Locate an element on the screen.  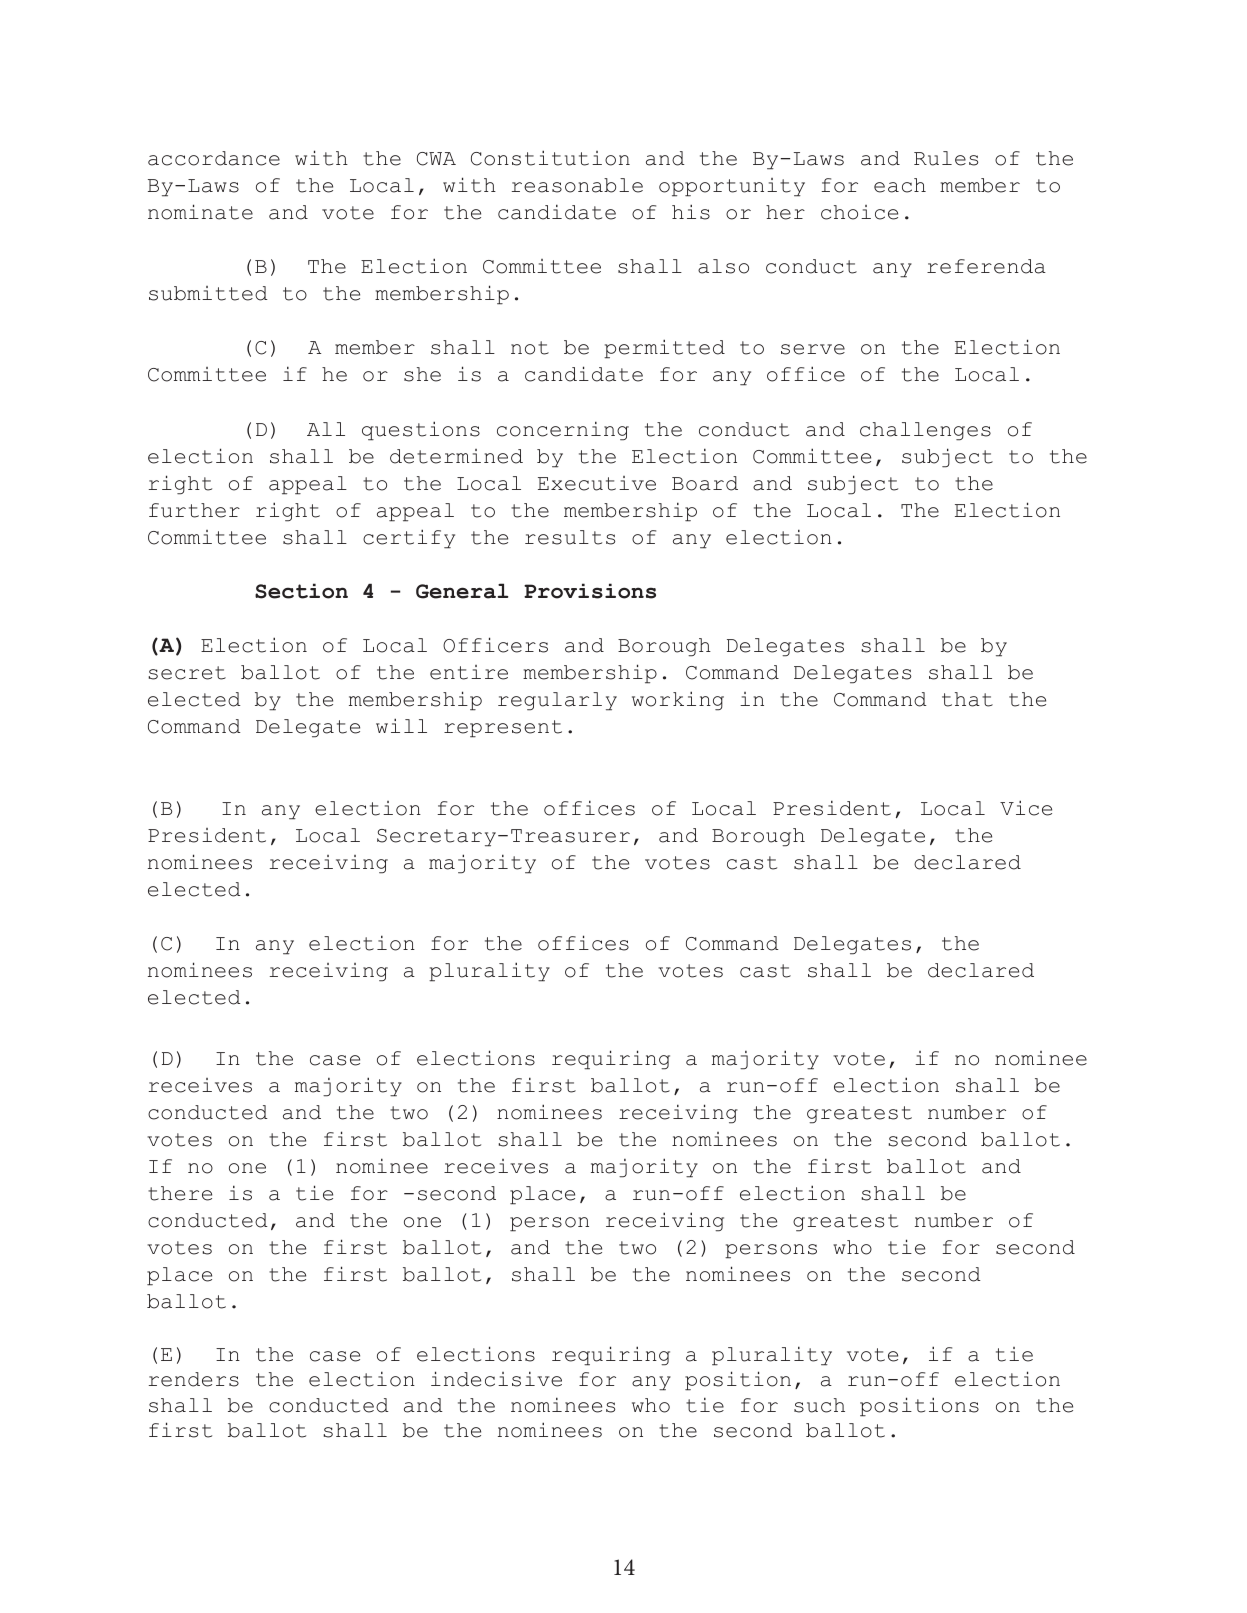
accordance is located at coordinates (214, 158).
